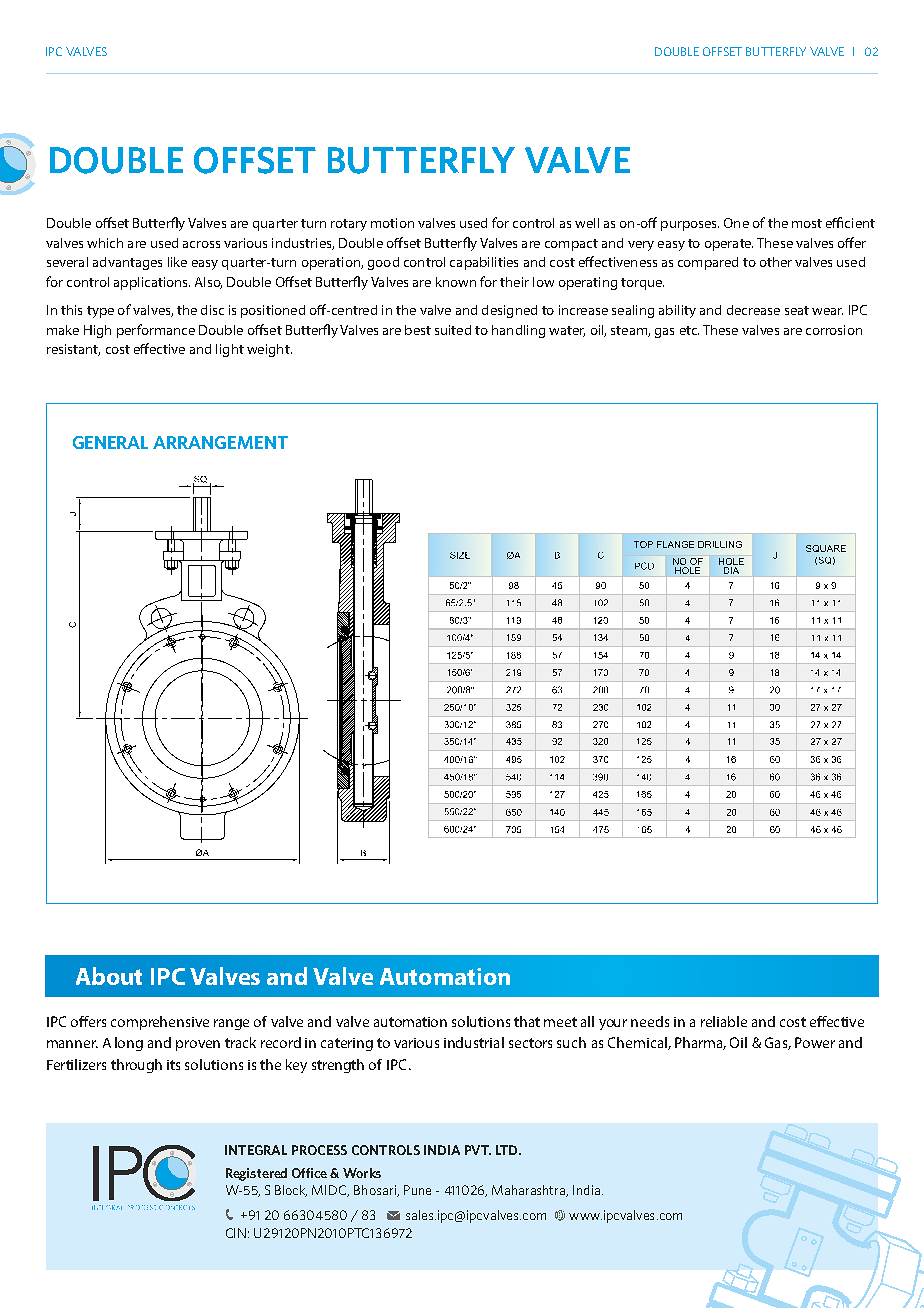 The image size is (924, 1308). Describe the element at coordinates (474, 1042) in the image. I see `industrial` at that location.
